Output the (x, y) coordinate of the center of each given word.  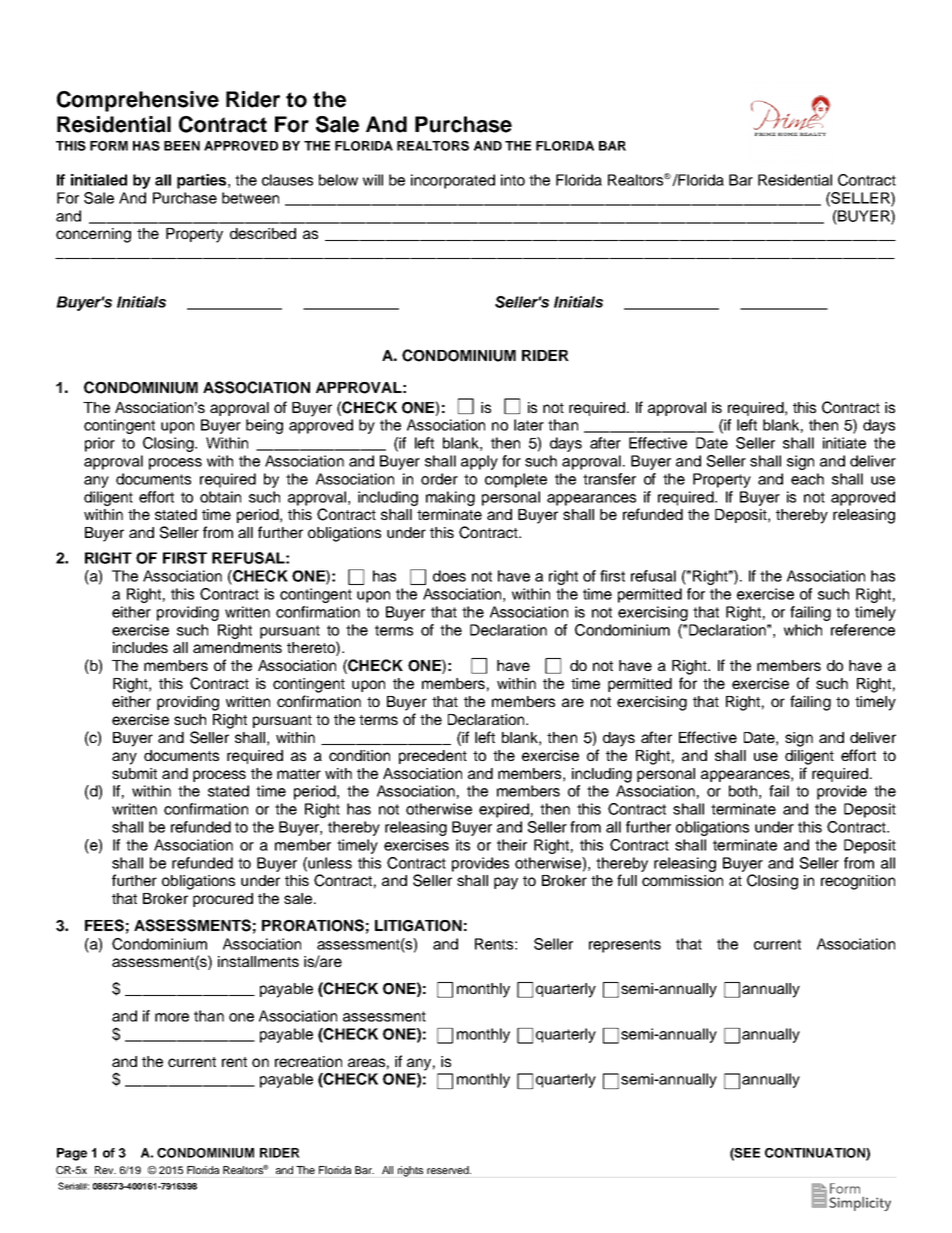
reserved (449, 1170)
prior (100, 444)
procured (223, 900)
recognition (858, 882)
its (463, 845)
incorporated (453, 181)
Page (72, 1154)
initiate (844, 443)
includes (140, 647)
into (513, 180)
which (803, 630)
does (449, 576)
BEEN (182, 146)
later (529, 425)
